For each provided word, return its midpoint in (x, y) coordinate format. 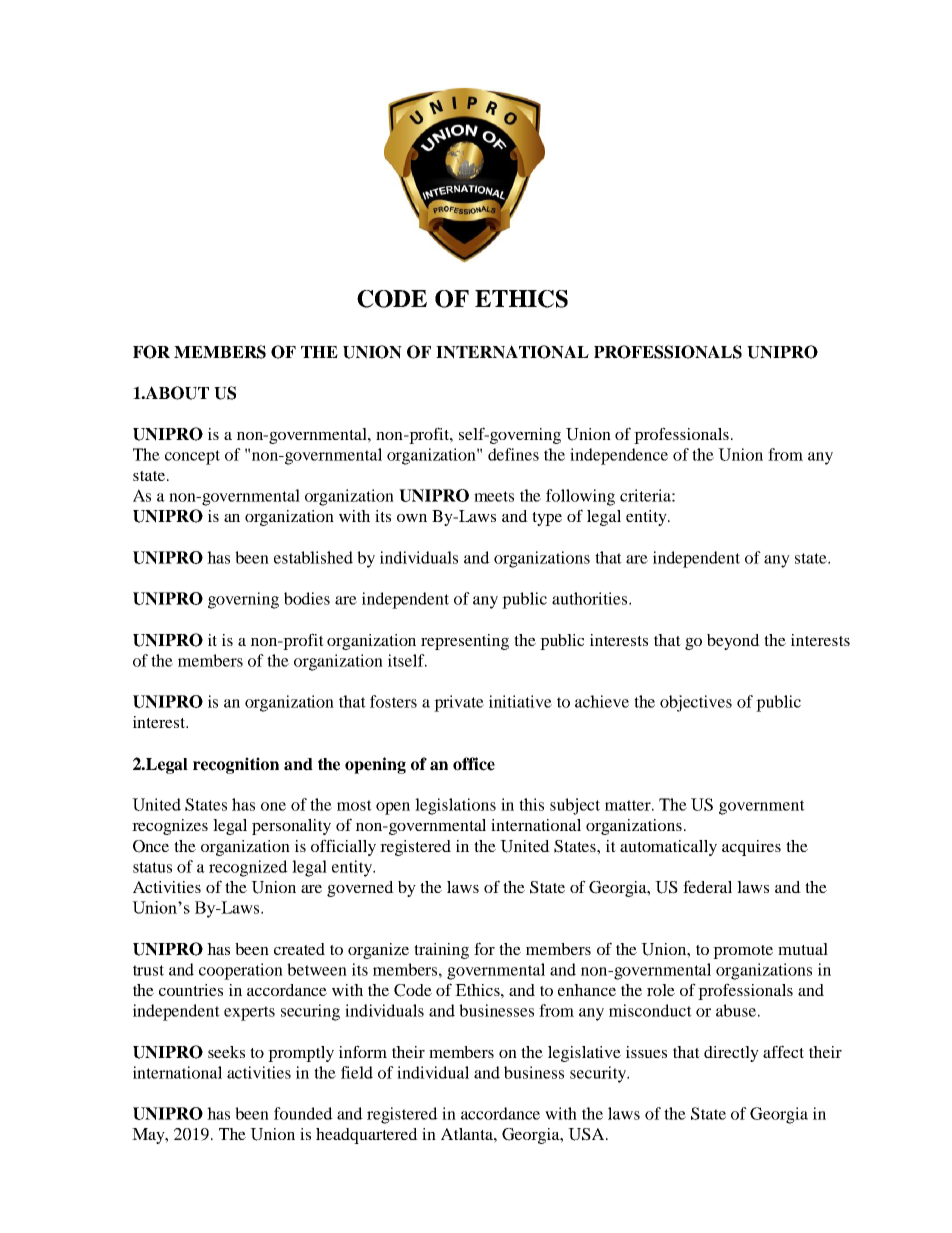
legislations (455, 806)
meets (494, 496)
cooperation (241, 971)
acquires (751, 848)
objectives (696, 703)
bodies (307, 598)
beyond (733, 642)
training (441, 951)
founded (303, 1113)
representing (465, 642)
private (459, 703)
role (661, 990)
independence (619, 456)
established (313, 557)
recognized (248, 868)
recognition (236, 765)
